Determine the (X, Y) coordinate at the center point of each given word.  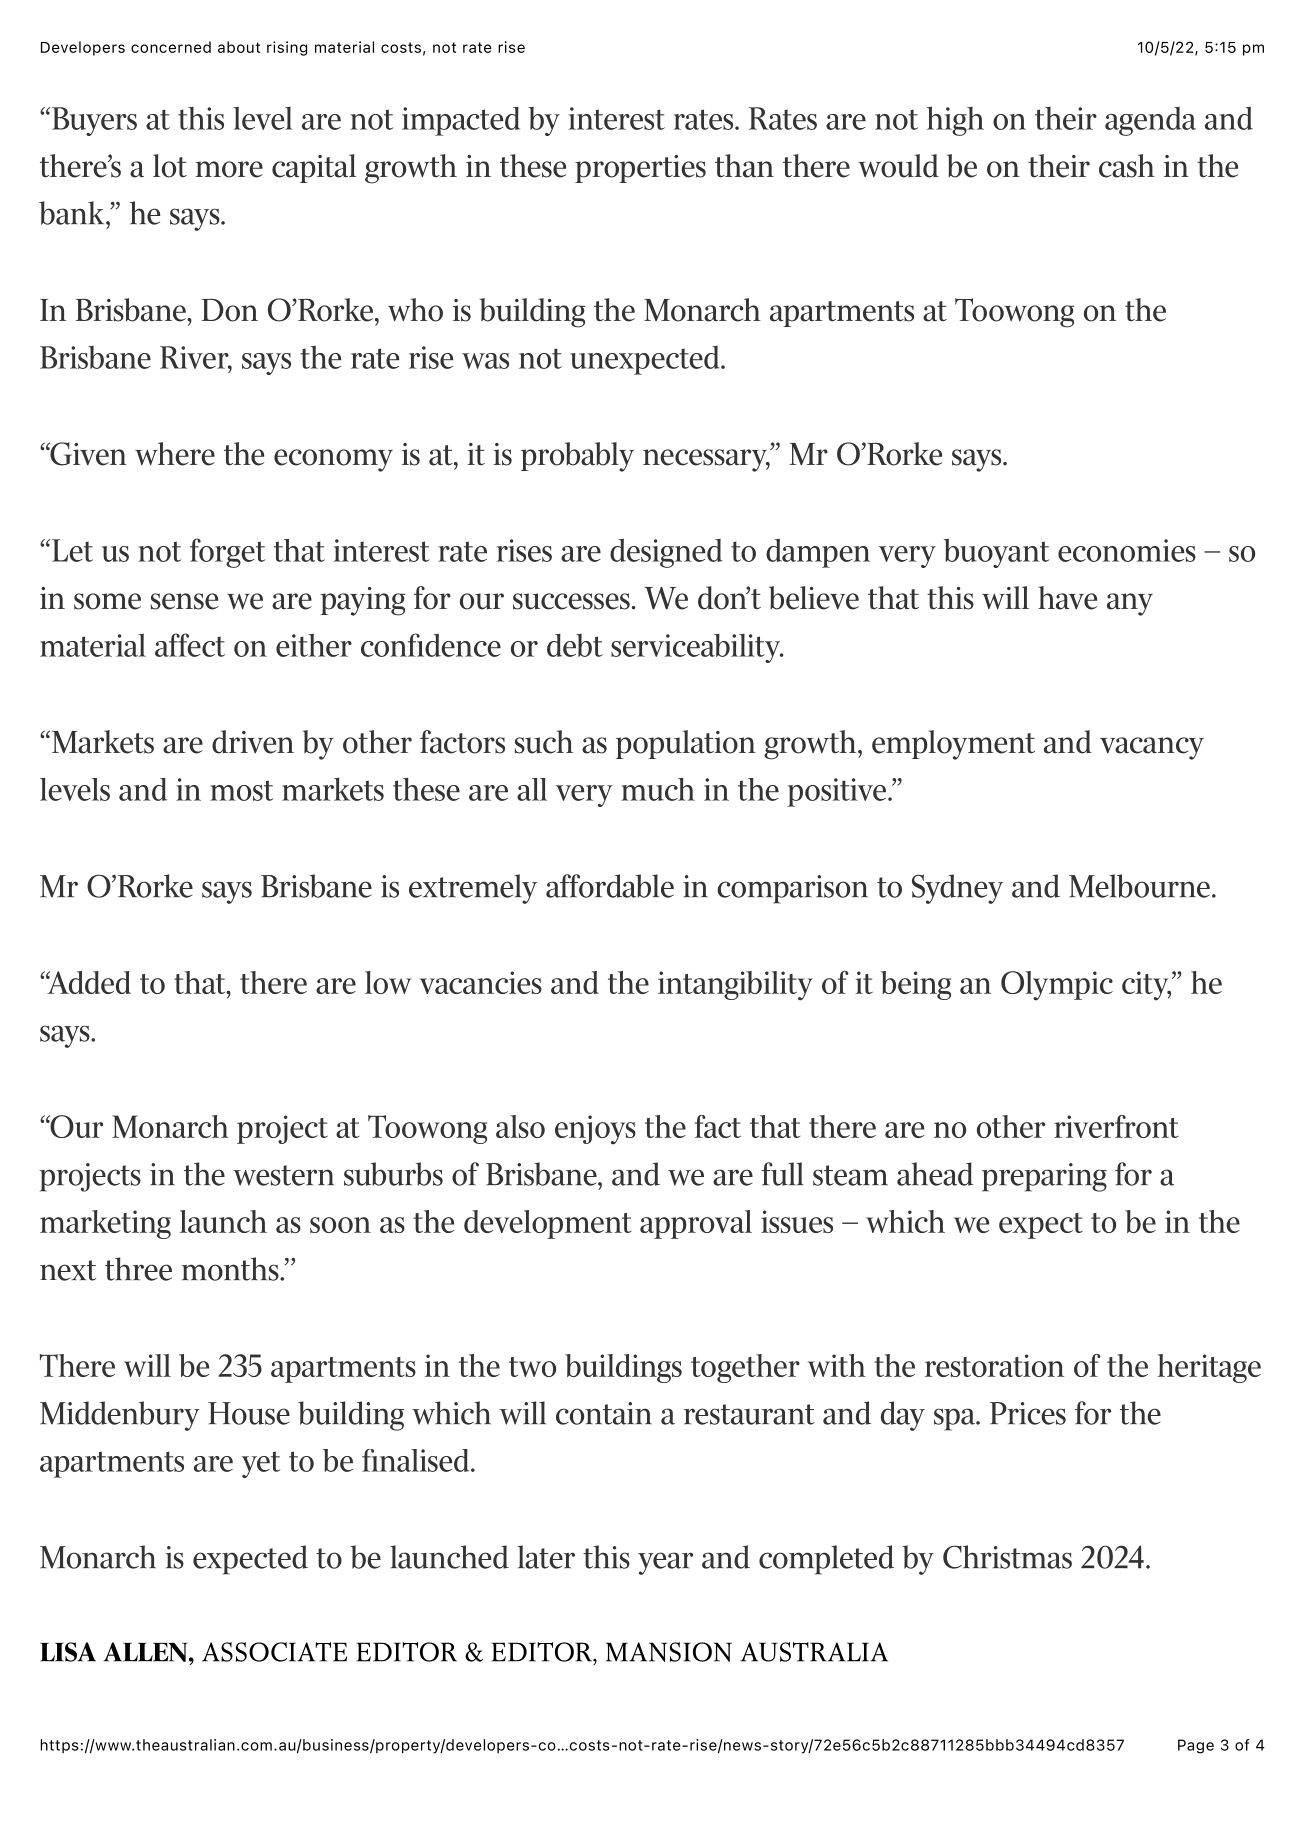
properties (640, 169)
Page (1196, 1746)
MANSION (669, 1652)
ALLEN (147, 1652)
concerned (171, 47)
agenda (1150, 121)
